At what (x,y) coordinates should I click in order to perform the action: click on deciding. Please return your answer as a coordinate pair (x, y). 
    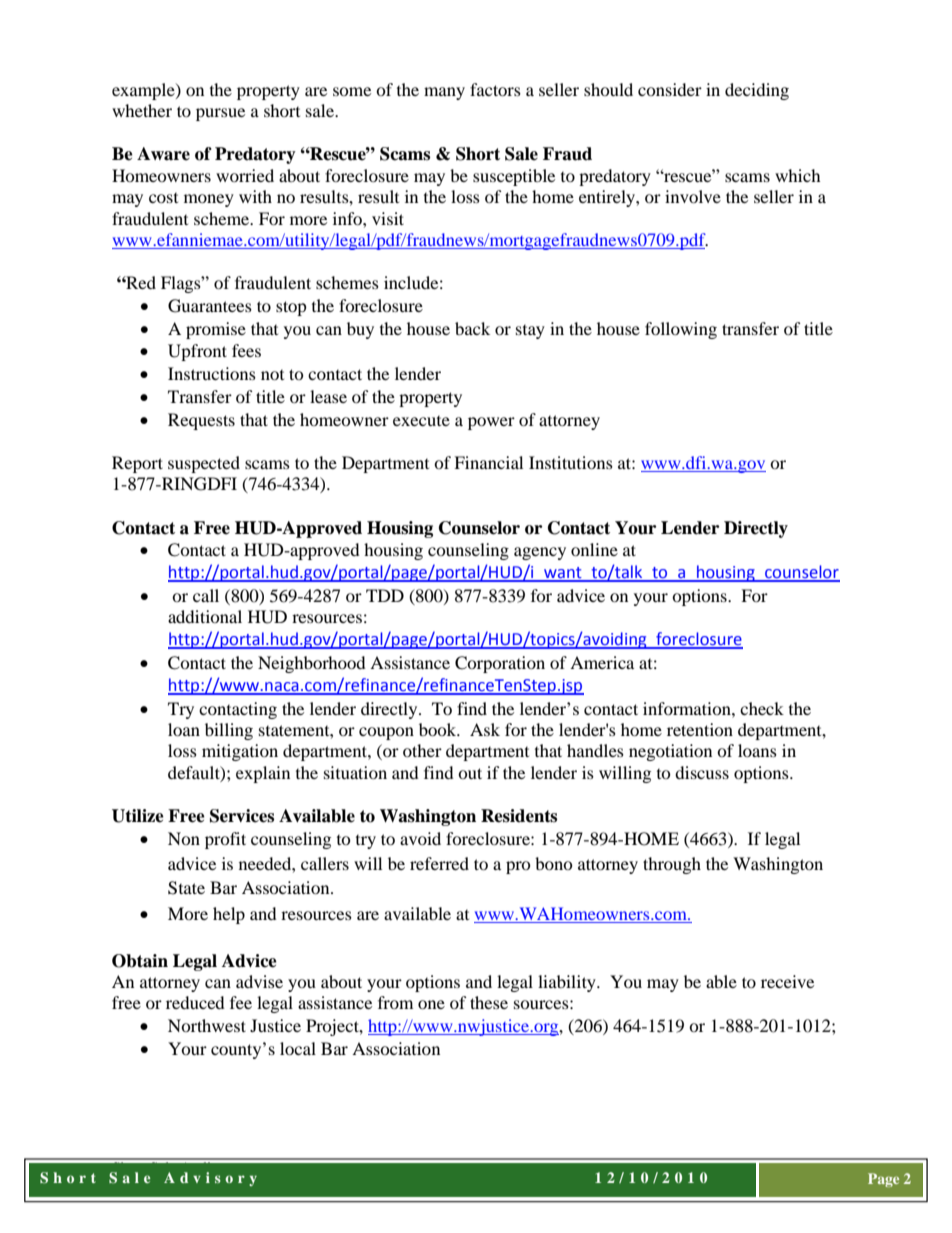
    Looking at the image, I should click on (757, 91).
